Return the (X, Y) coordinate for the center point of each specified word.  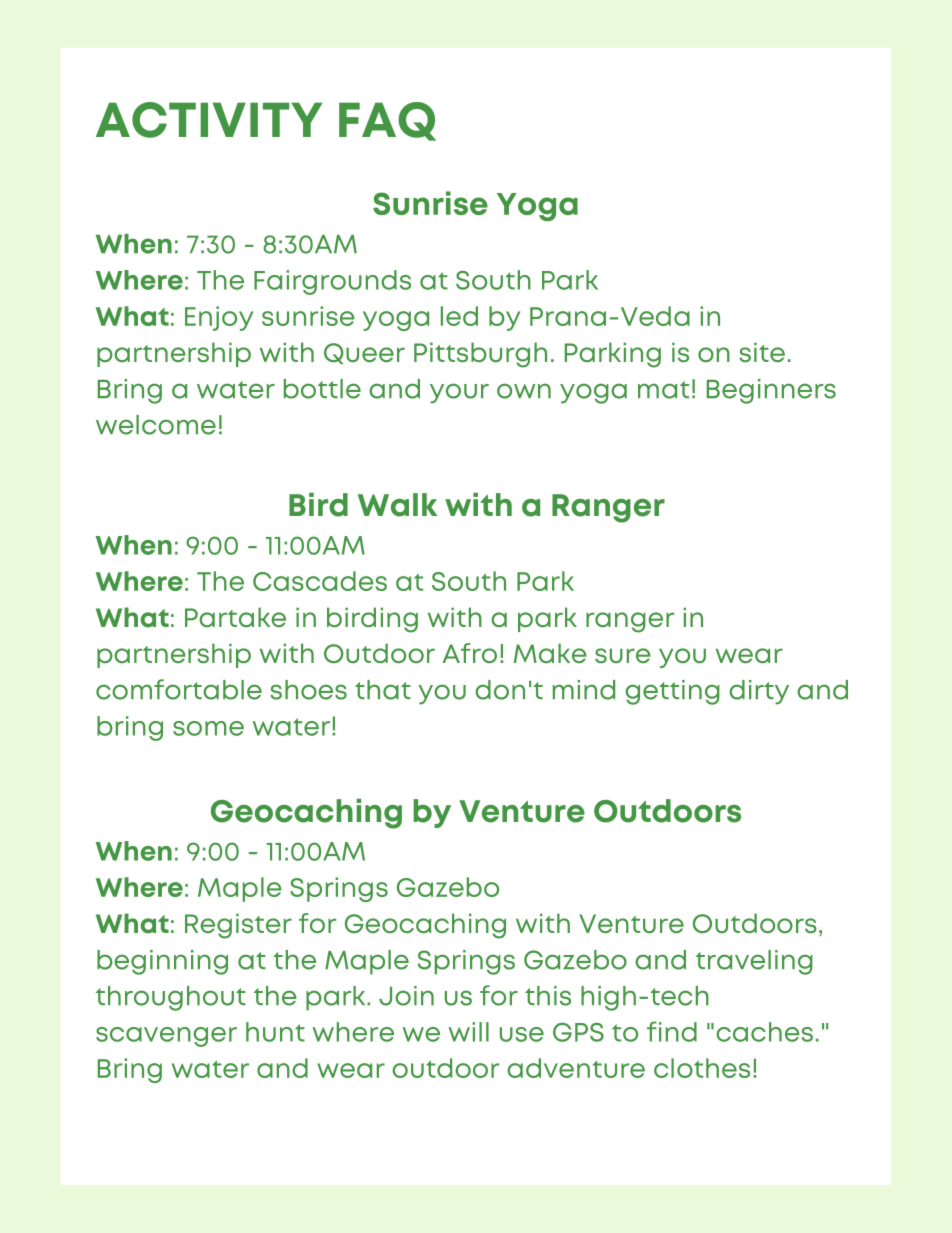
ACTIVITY (209, 120)
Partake (235, 617)
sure (623, 655)
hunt (275, 1032)
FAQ (387, 121)
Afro (469, 653)
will (469, 1032)
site (762, 352)
